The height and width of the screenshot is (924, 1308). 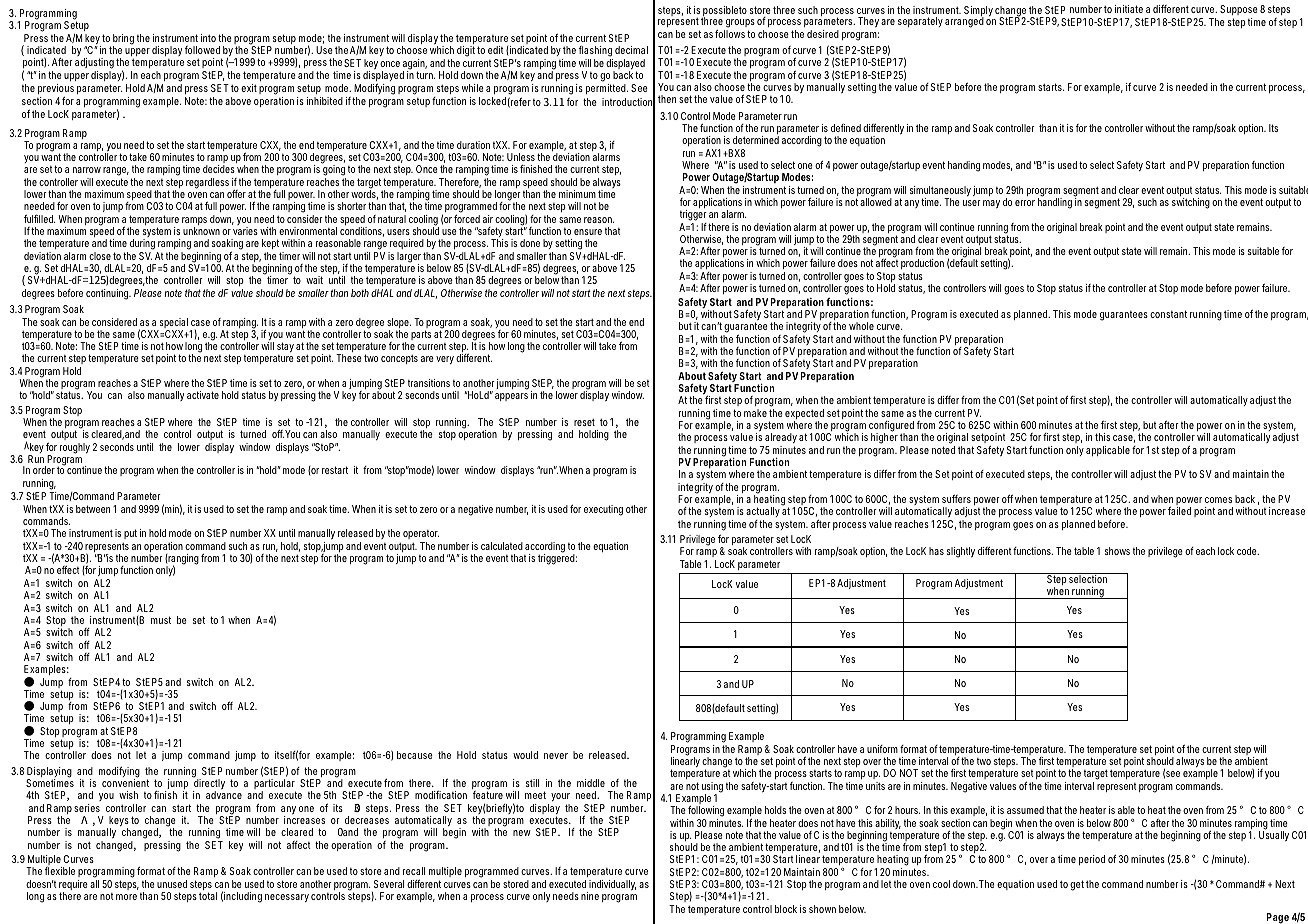 I want to click on total, so click(x=208, y=896).
